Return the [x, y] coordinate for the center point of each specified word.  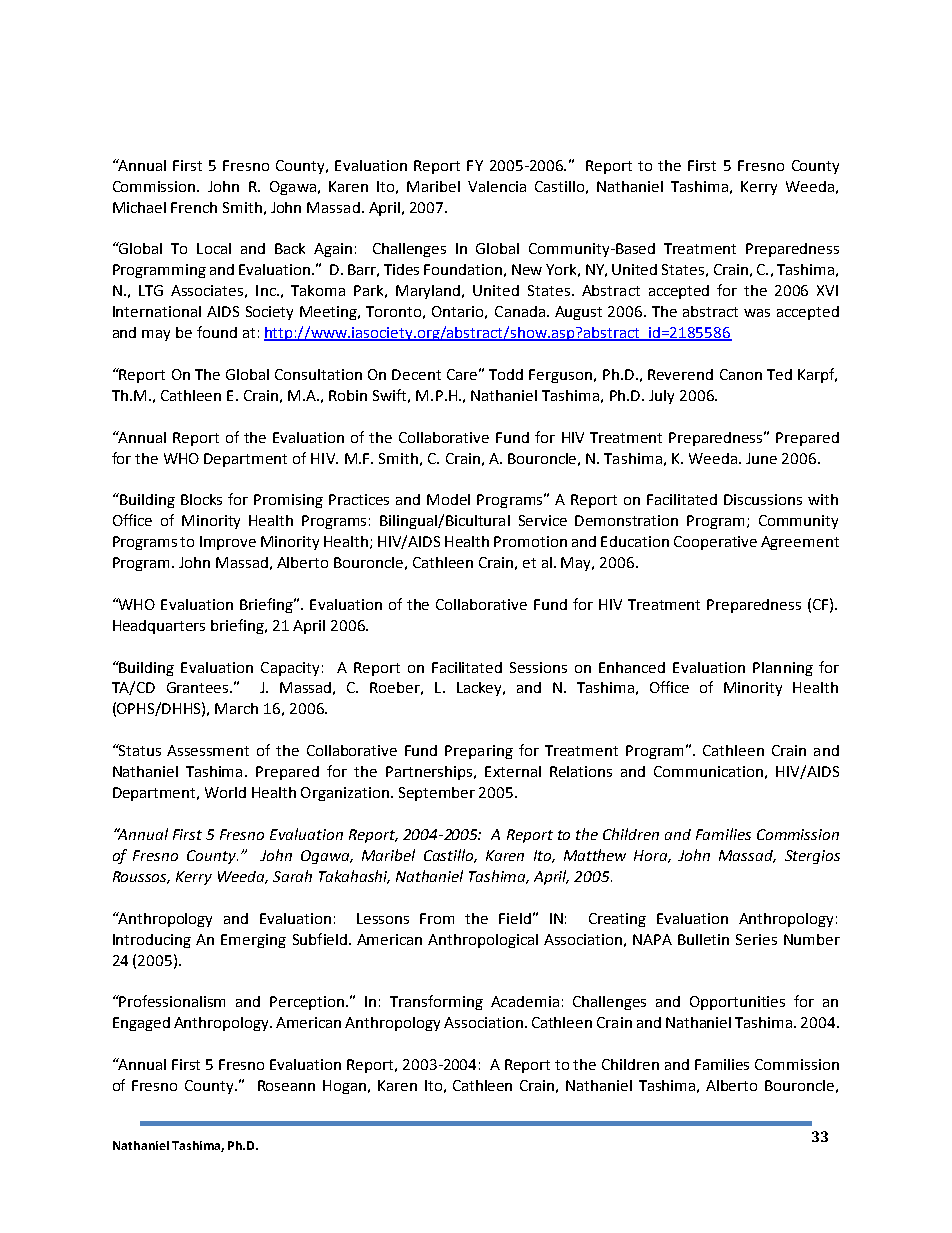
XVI [827, 290]
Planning [783, 669]
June [761, 458]
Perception [308, 1003]
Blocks [201, 499]
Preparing [479, 752]
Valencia [497, 186]
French [194, 207]
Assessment [208, 750]
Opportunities [737, 1003]
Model [448, 499]
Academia [525, 1001]
